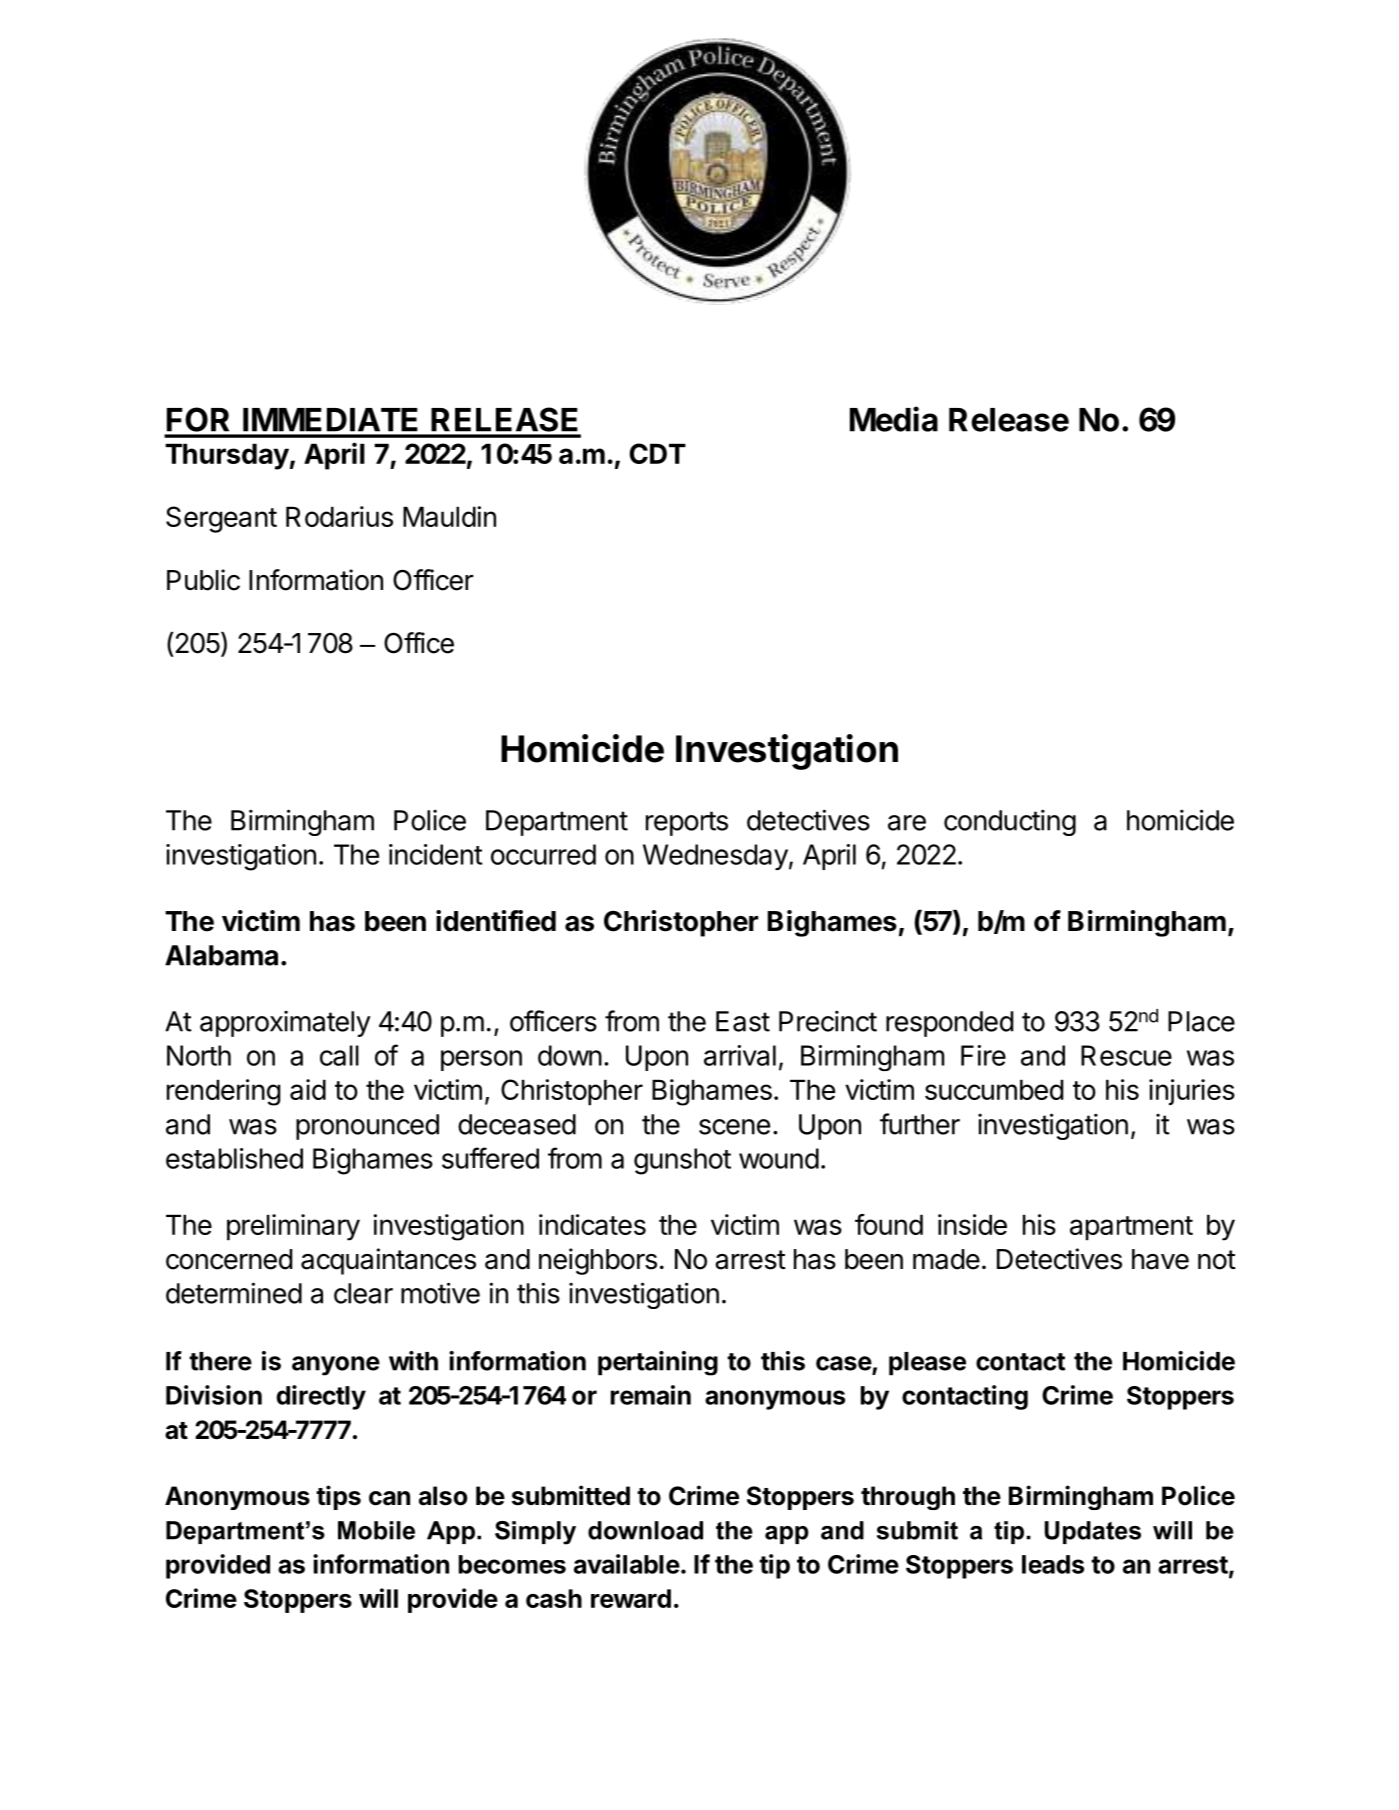 This page has width=1399, height=1810. I want to click on are, so click(907, 823).
